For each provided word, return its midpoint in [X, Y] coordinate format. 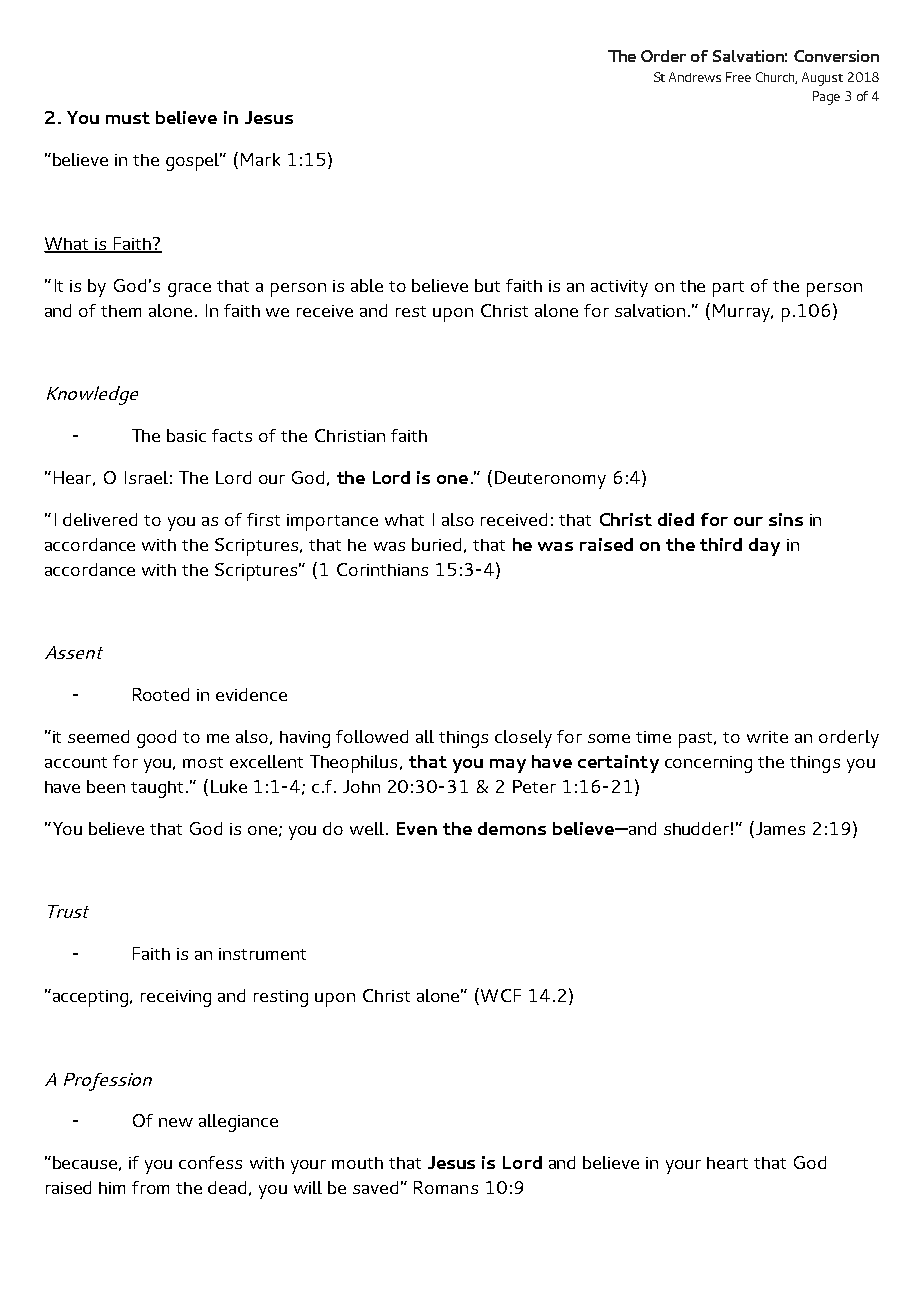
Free [738, 77]
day [764, 547]
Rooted [161, 694]
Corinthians [382, 569]
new [176, 1122]
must [128, 118]
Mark [260, 159]
